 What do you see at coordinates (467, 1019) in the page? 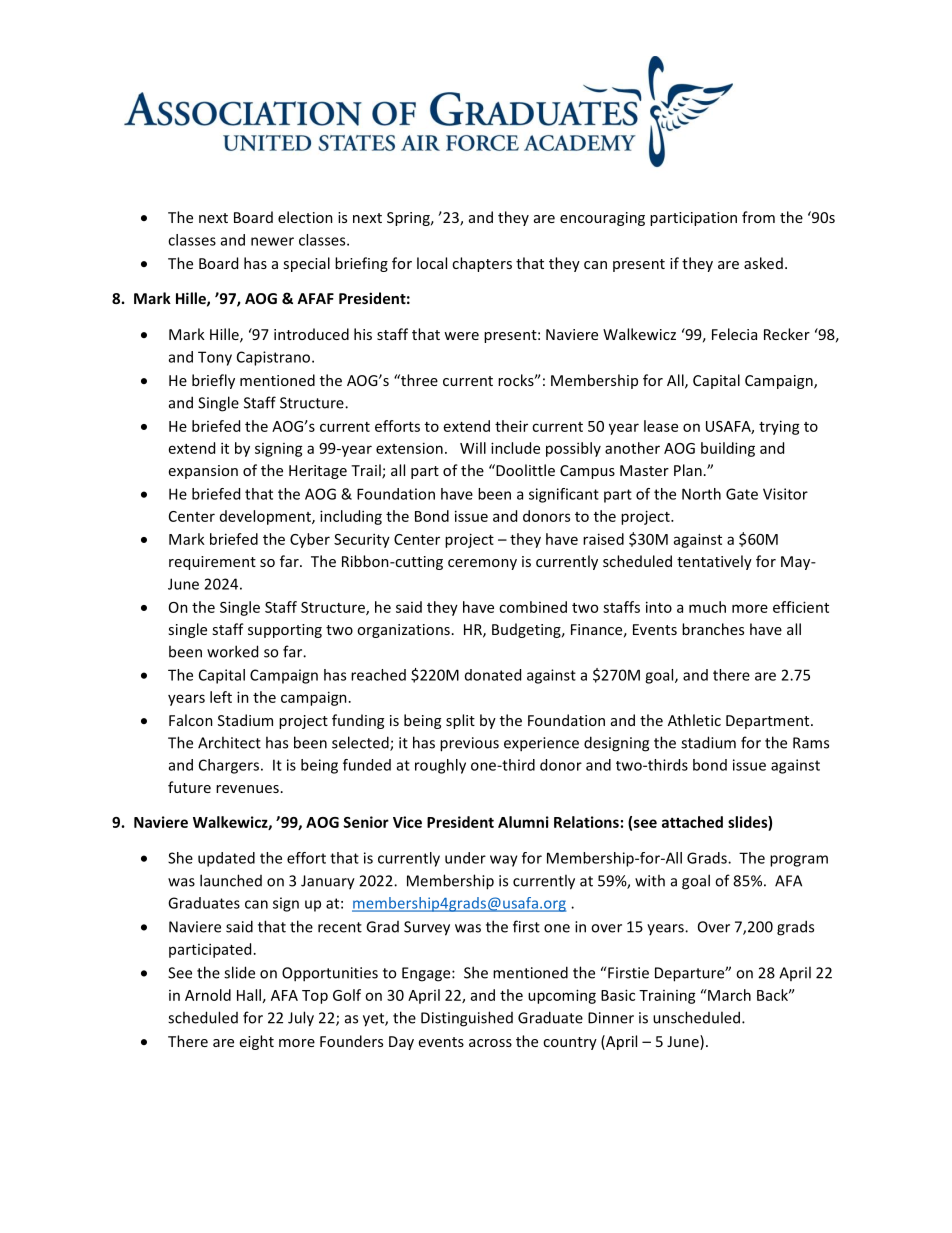
I see `Distinguished` at bounding box center [467, 1019].
